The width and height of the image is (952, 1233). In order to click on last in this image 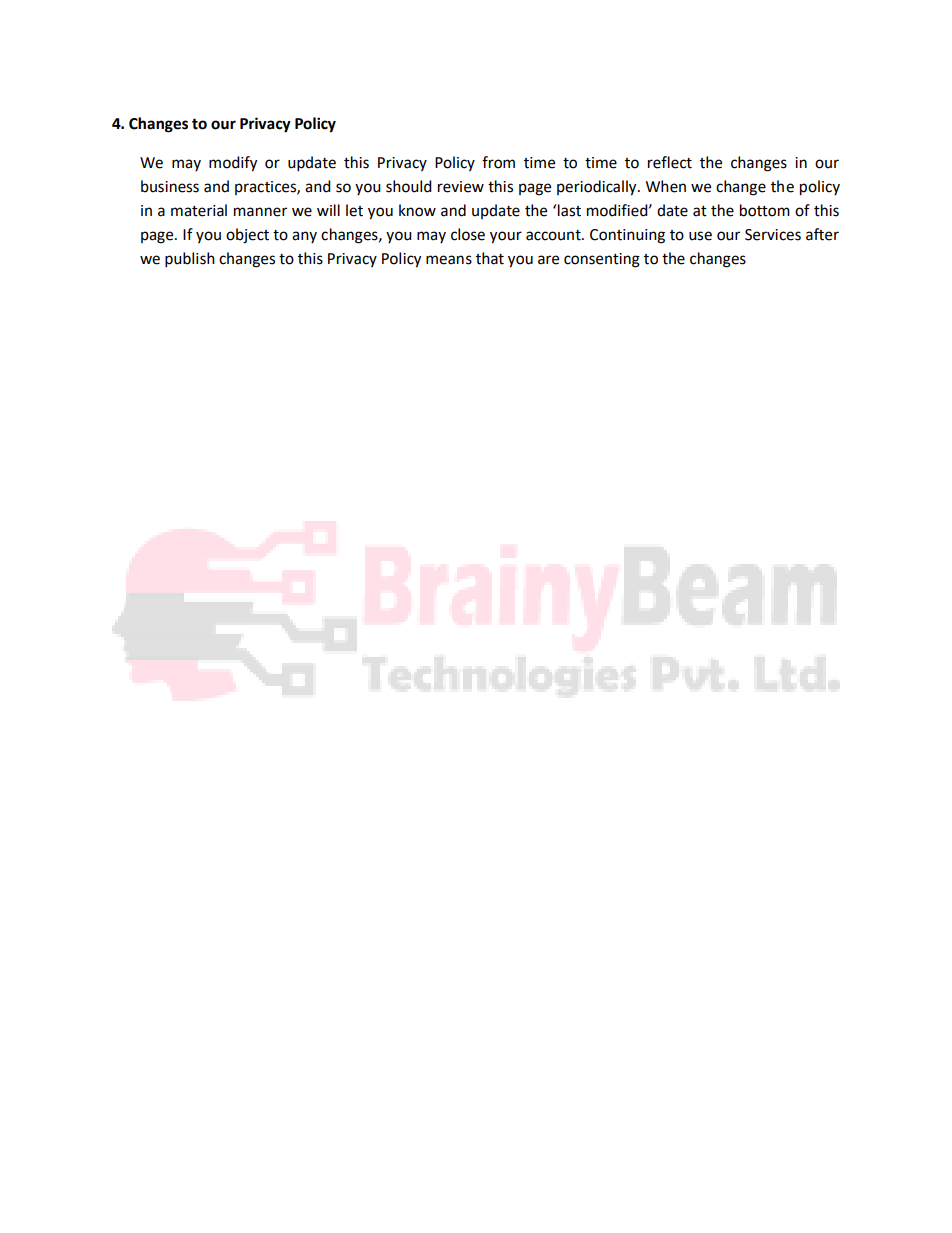, I will do `click(569, 210)`.
